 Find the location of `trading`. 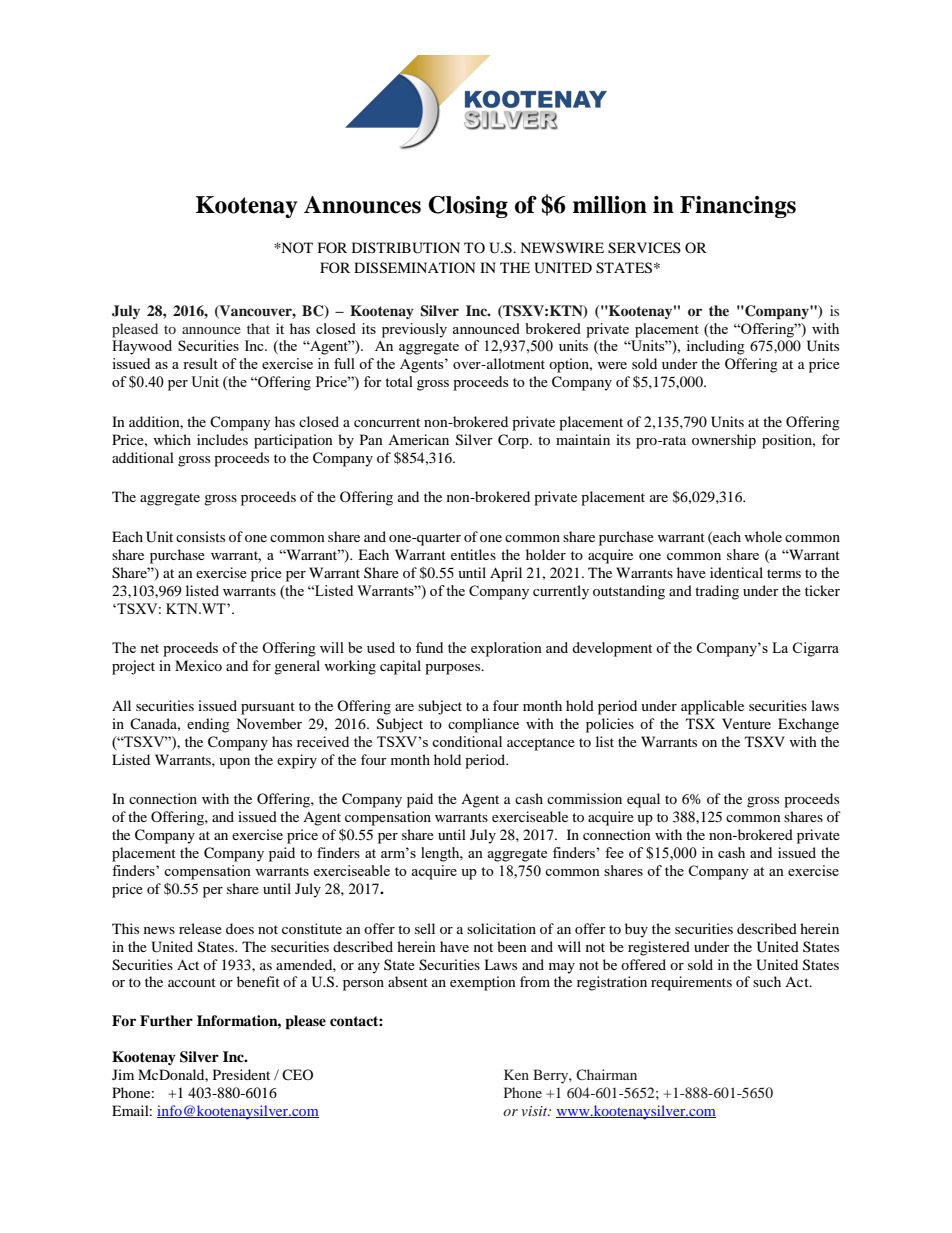

trading is located at coordinates (717, 592).
